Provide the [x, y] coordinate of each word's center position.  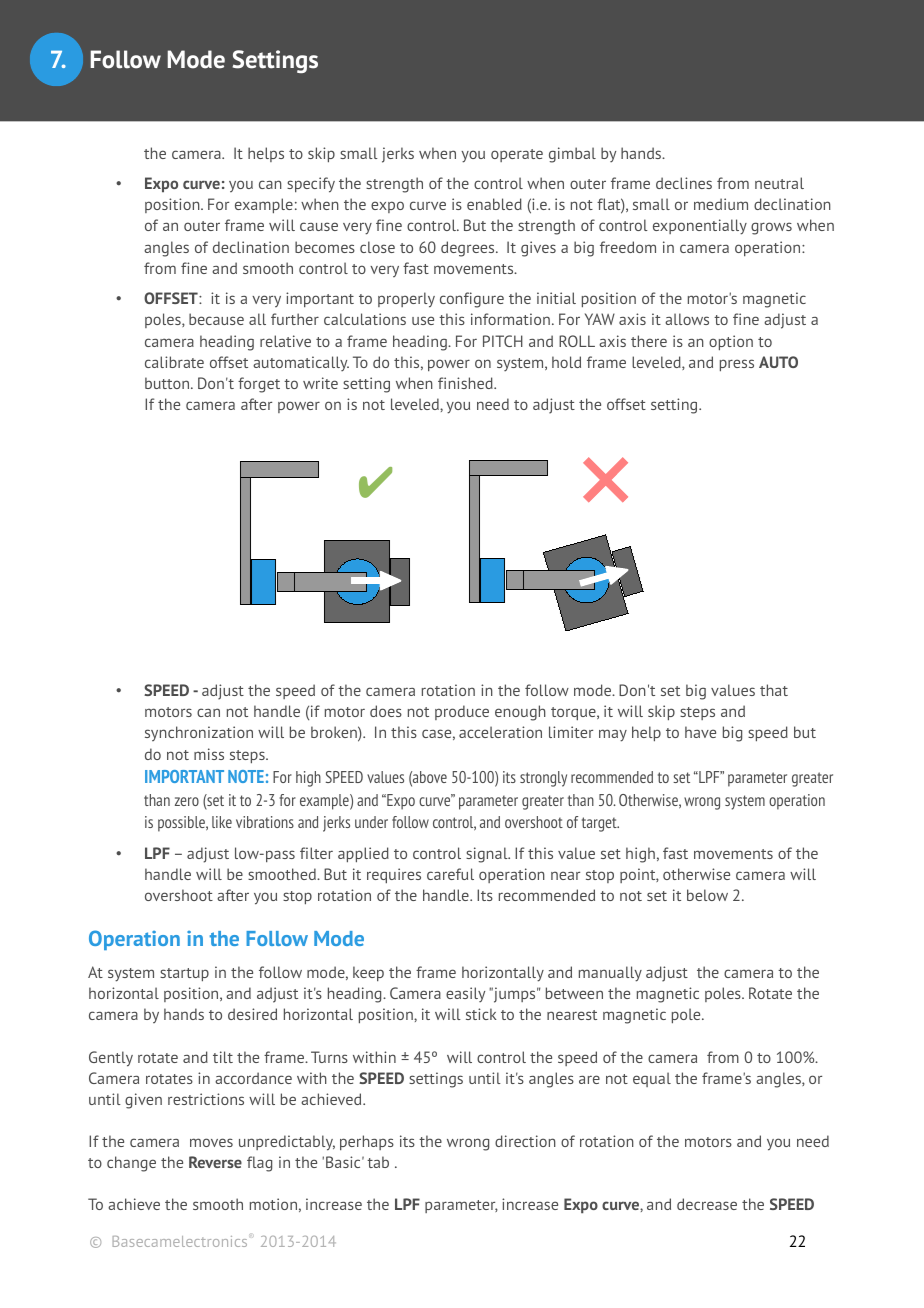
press [737, 365]
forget [259, 385]
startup [184, 974]
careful [450, 874]
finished [466, 383]
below [707, 895]
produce [462, 712]
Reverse [215, 1162]
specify [311, 185]
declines [684, 183]
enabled [494, 204]
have [700, 732]
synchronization [199, 733]
